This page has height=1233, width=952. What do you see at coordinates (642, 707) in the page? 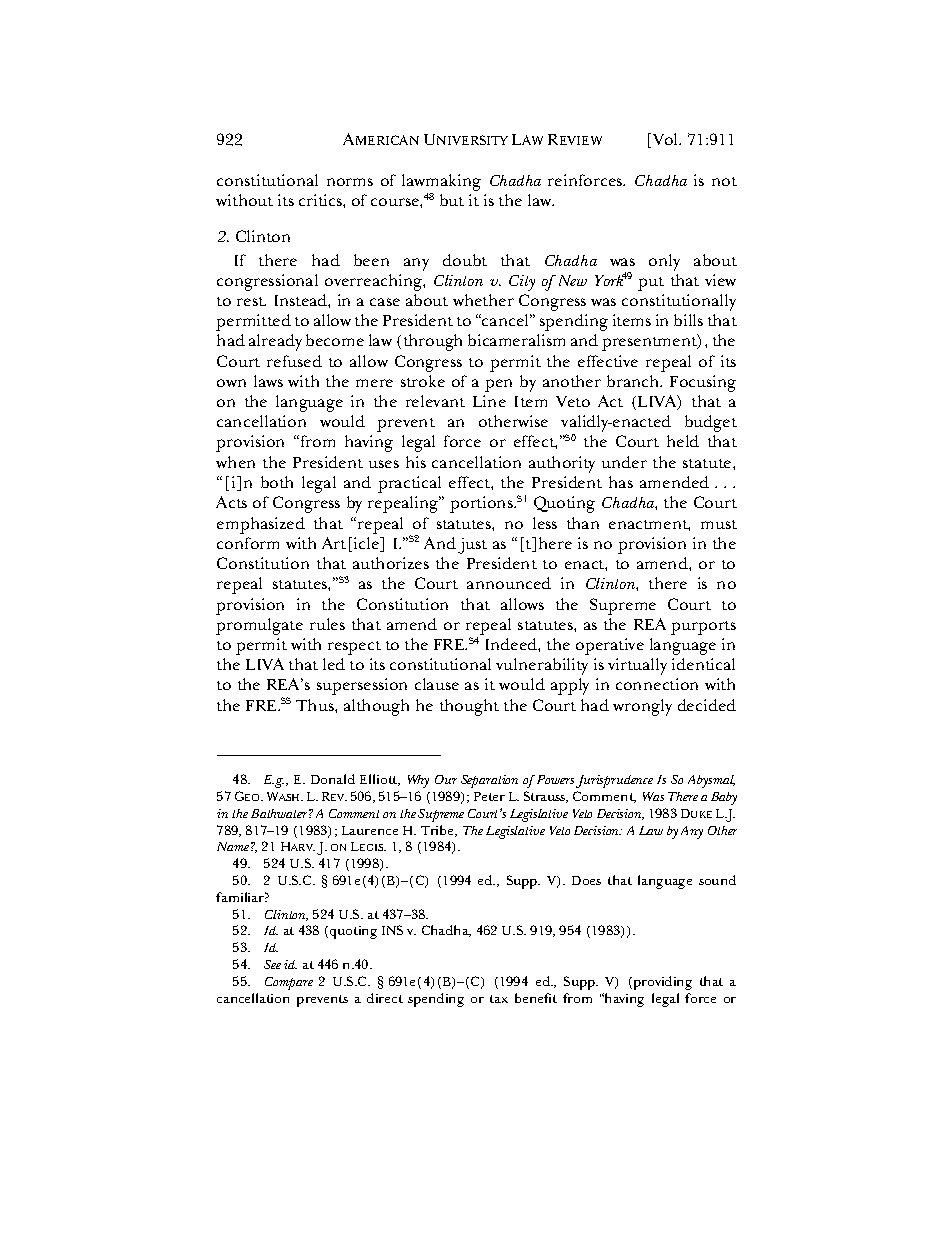
I see `wrongly` at bounding box center [642, 707].
